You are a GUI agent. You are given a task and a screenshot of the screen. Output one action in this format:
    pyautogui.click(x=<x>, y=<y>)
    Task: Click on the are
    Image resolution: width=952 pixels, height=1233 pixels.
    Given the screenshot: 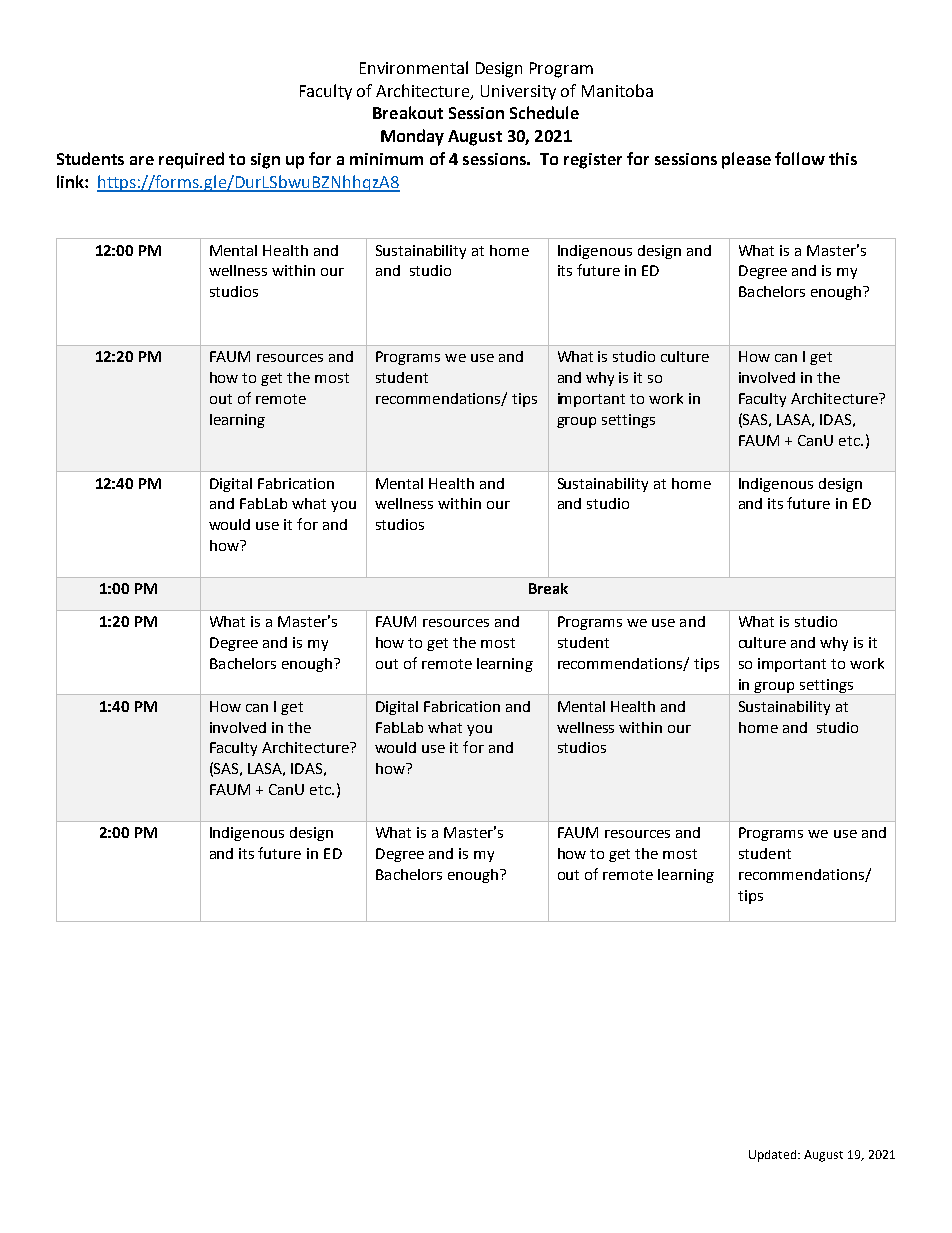 What is the action you would take?
    pyautogui.click(x=142, y=160)
